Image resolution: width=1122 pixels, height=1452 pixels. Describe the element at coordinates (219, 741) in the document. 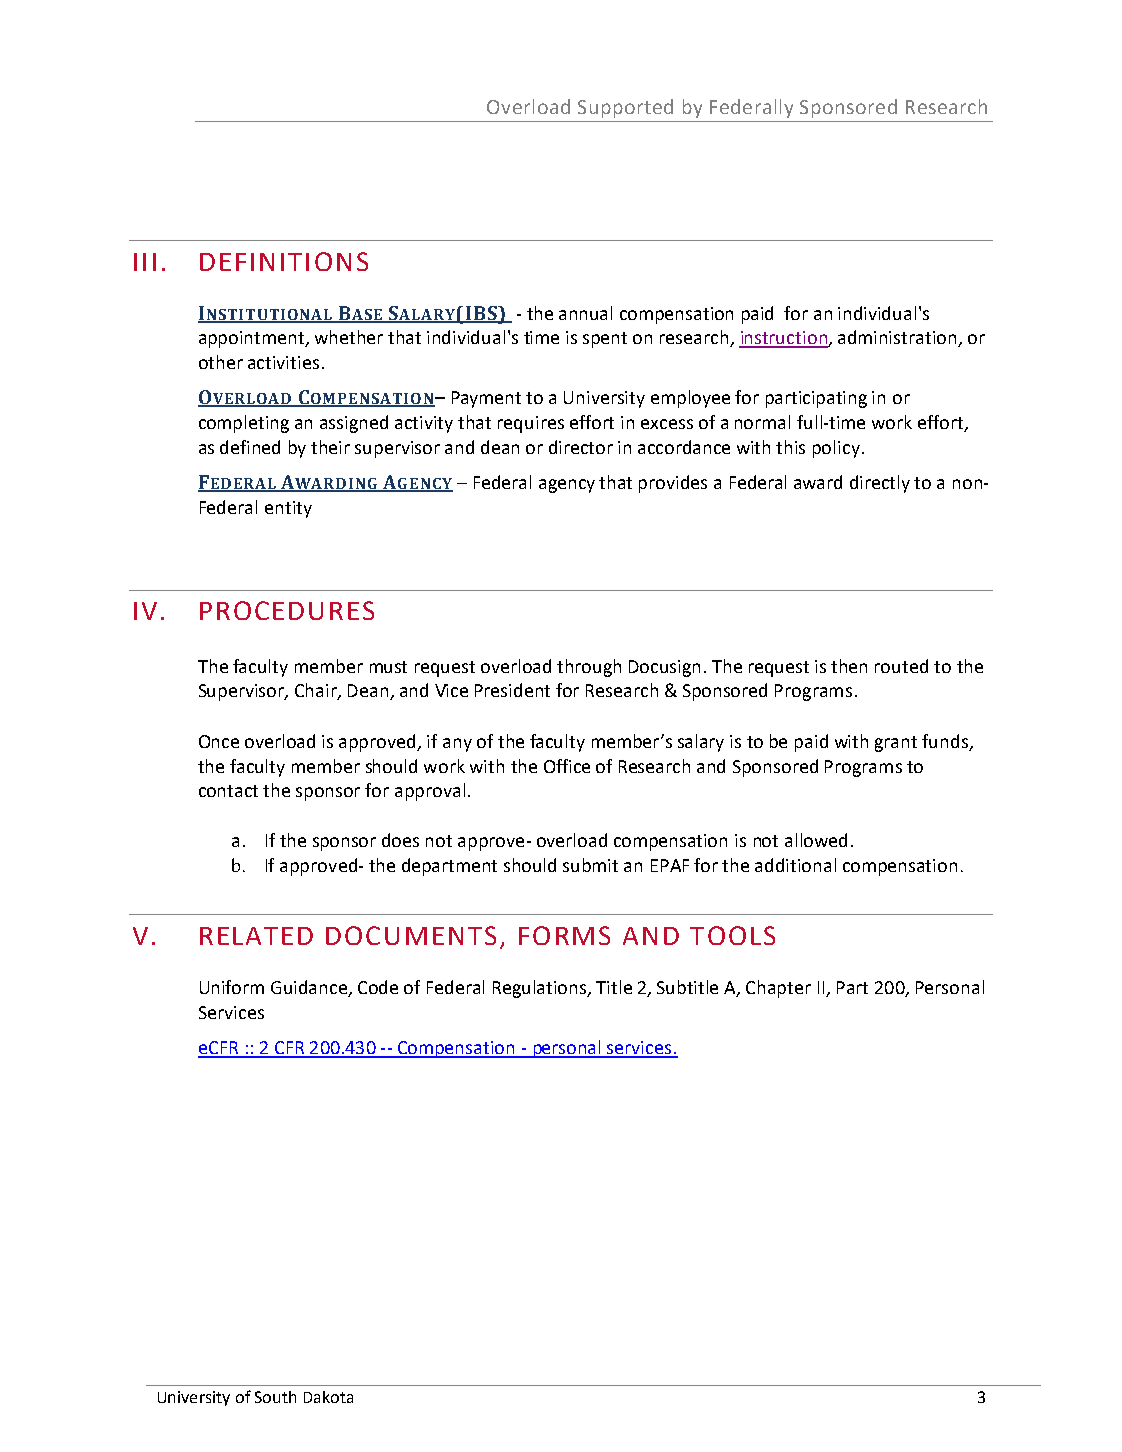

I see `Once` at that location.
